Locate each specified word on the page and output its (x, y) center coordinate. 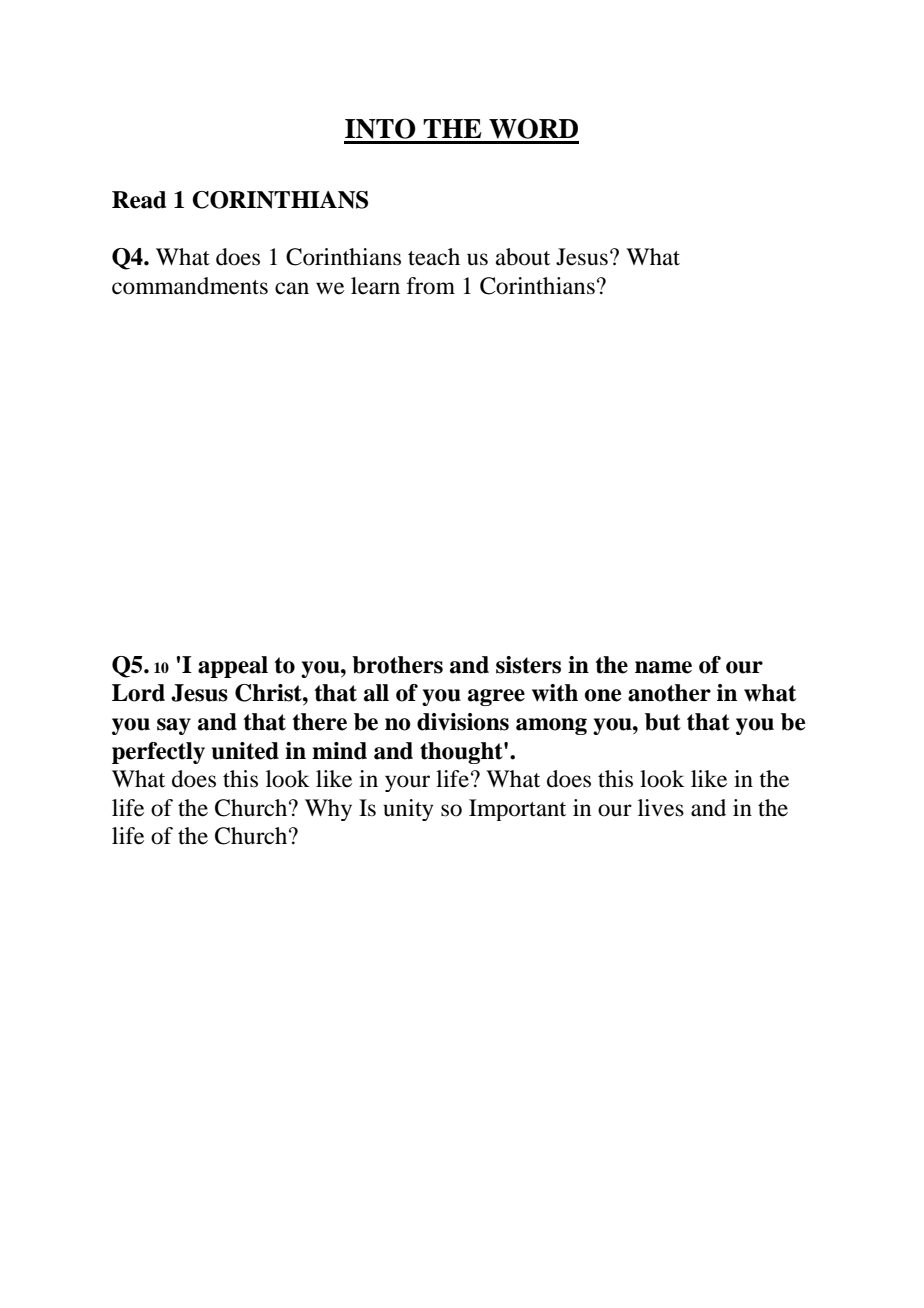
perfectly (158, 753)
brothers (397, 665)
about (523, 257)
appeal (233, 667)
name (663, 667)
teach (434, 257)
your (407, 783)
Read (139, 200)
